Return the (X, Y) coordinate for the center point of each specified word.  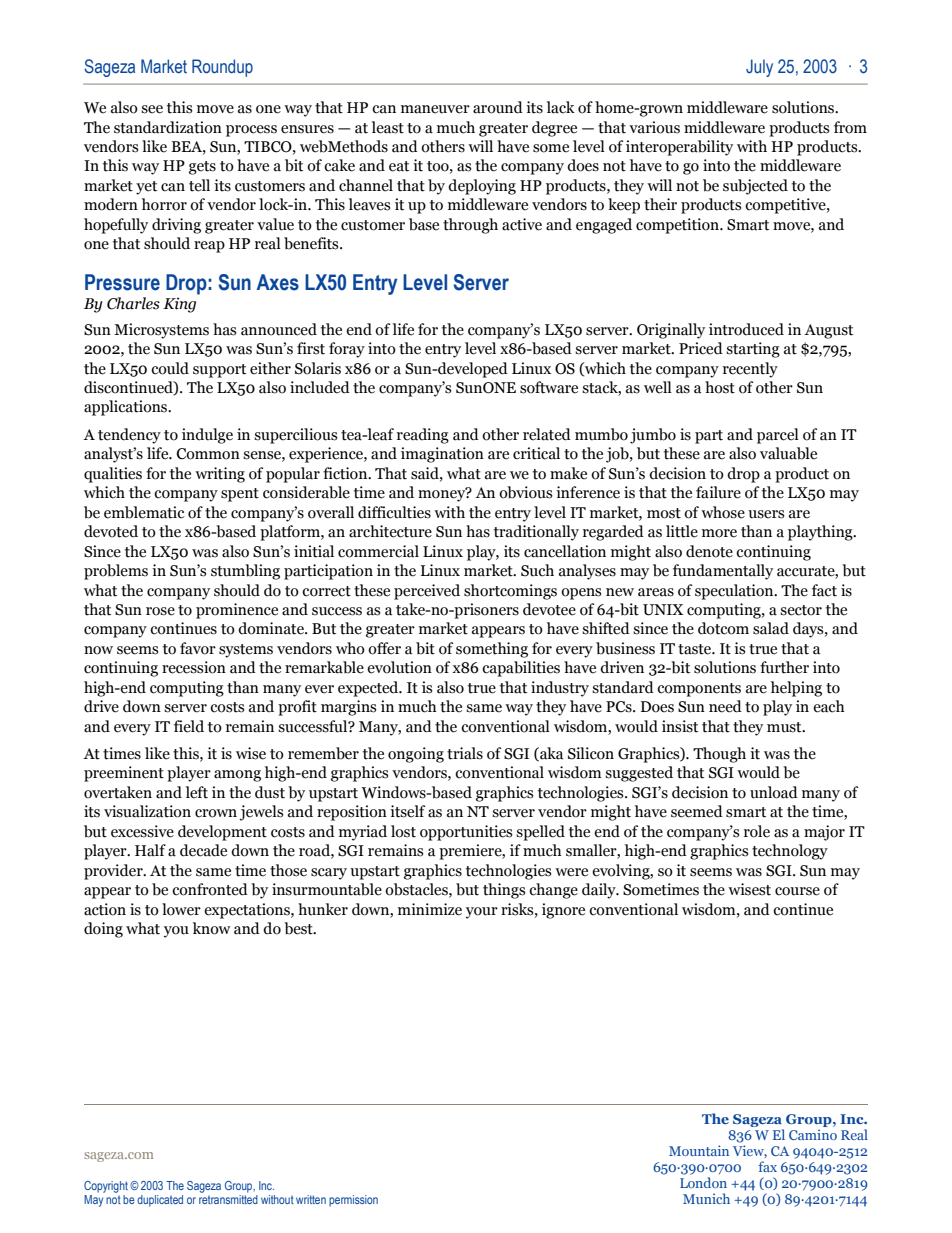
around (498, 107)
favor (198, 648)
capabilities (521, 669)
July (759, 68)
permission (353, 1201)
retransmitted (228, 1199)
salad (771, 628)
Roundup (222, 68)
